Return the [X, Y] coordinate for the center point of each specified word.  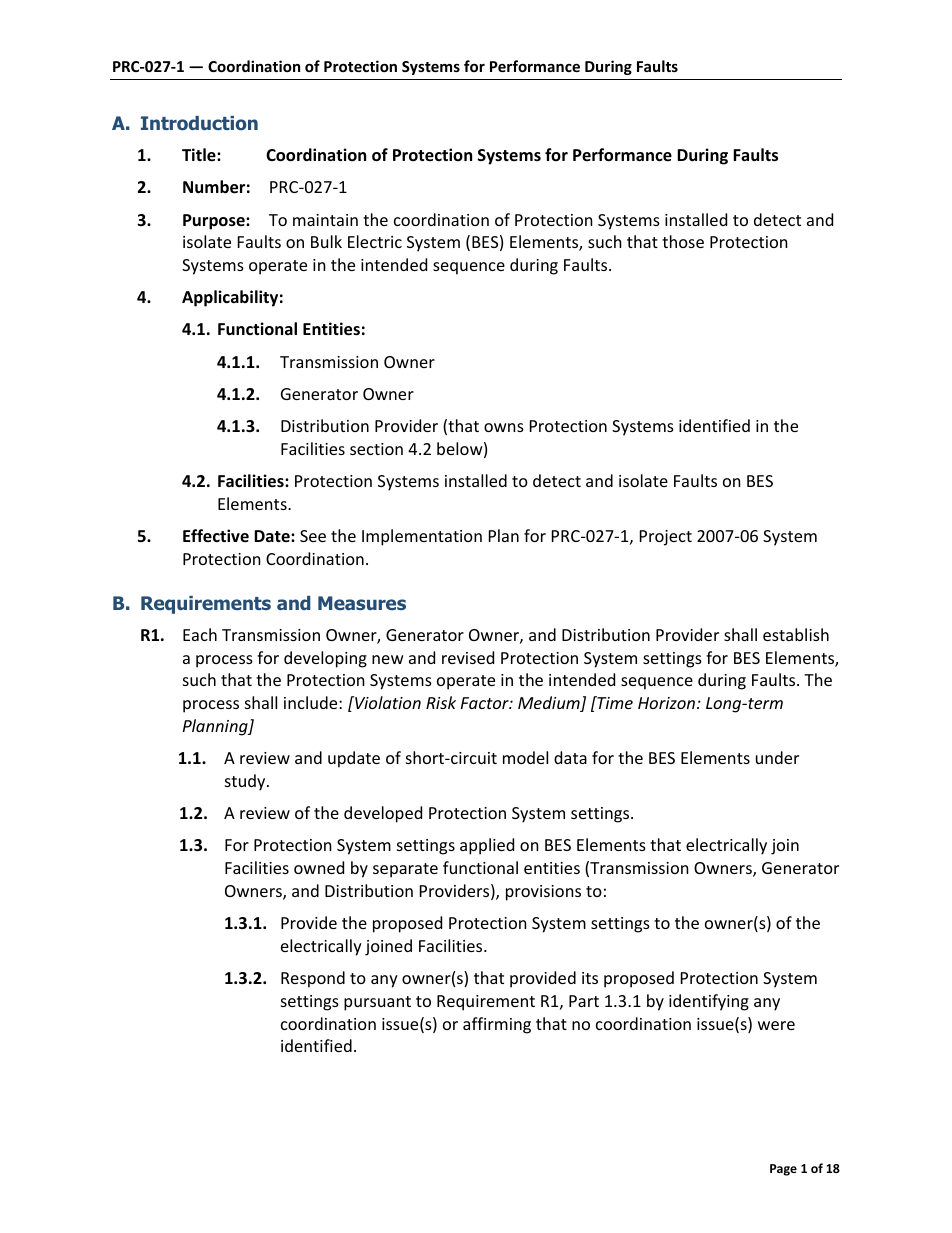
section [376, 449]
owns [504, 427]
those [683, 241]
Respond [313, 979]
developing [325, 659]
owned [319, 867]
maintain [325, 220]
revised [468, 657]
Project [666, 538]
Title [200, 155]
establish [796, 634]
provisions [543, 893]
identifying [709, 1002]
